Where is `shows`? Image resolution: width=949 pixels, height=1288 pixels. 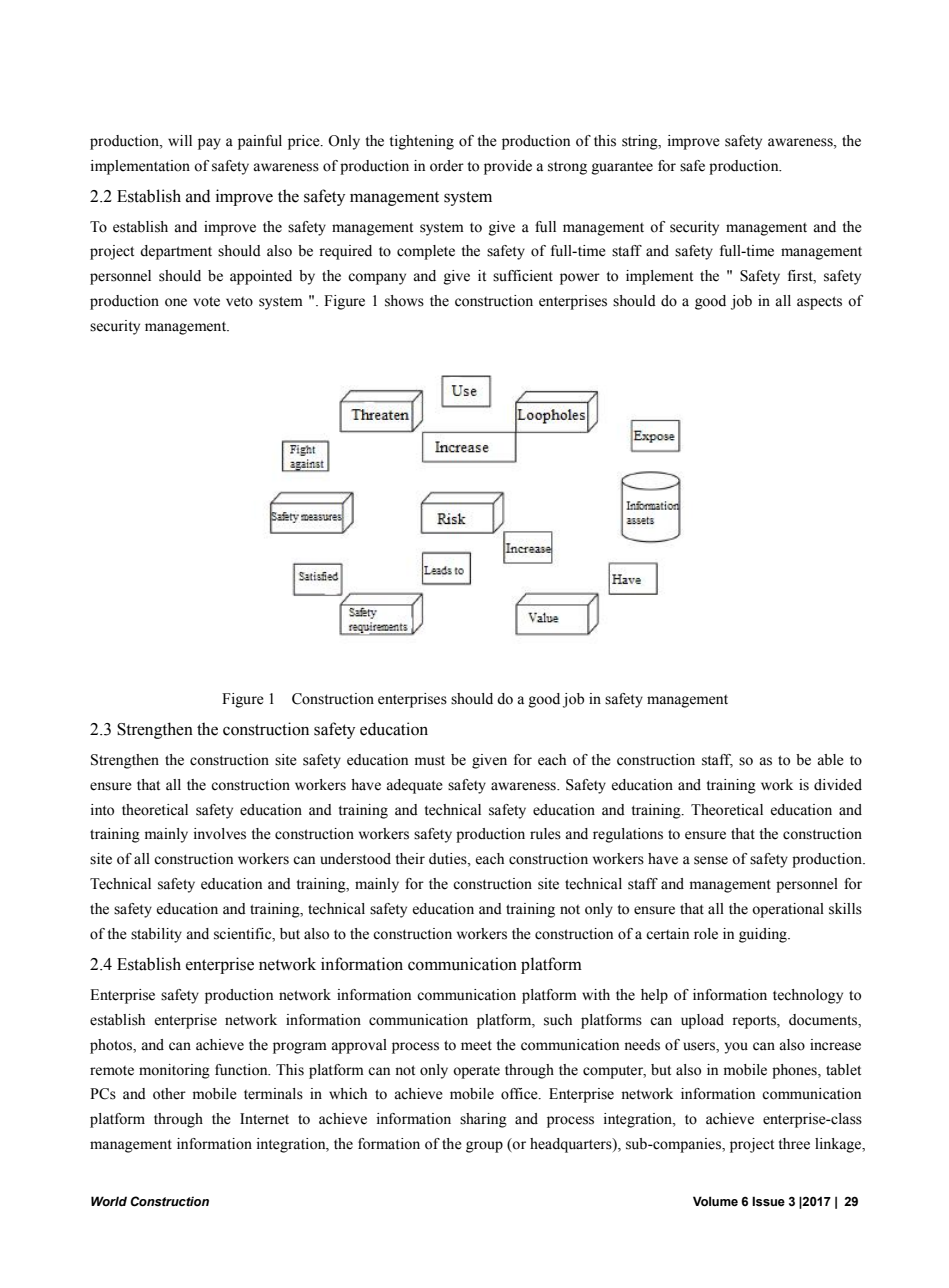
shows is located at coordinates (404, 301).
